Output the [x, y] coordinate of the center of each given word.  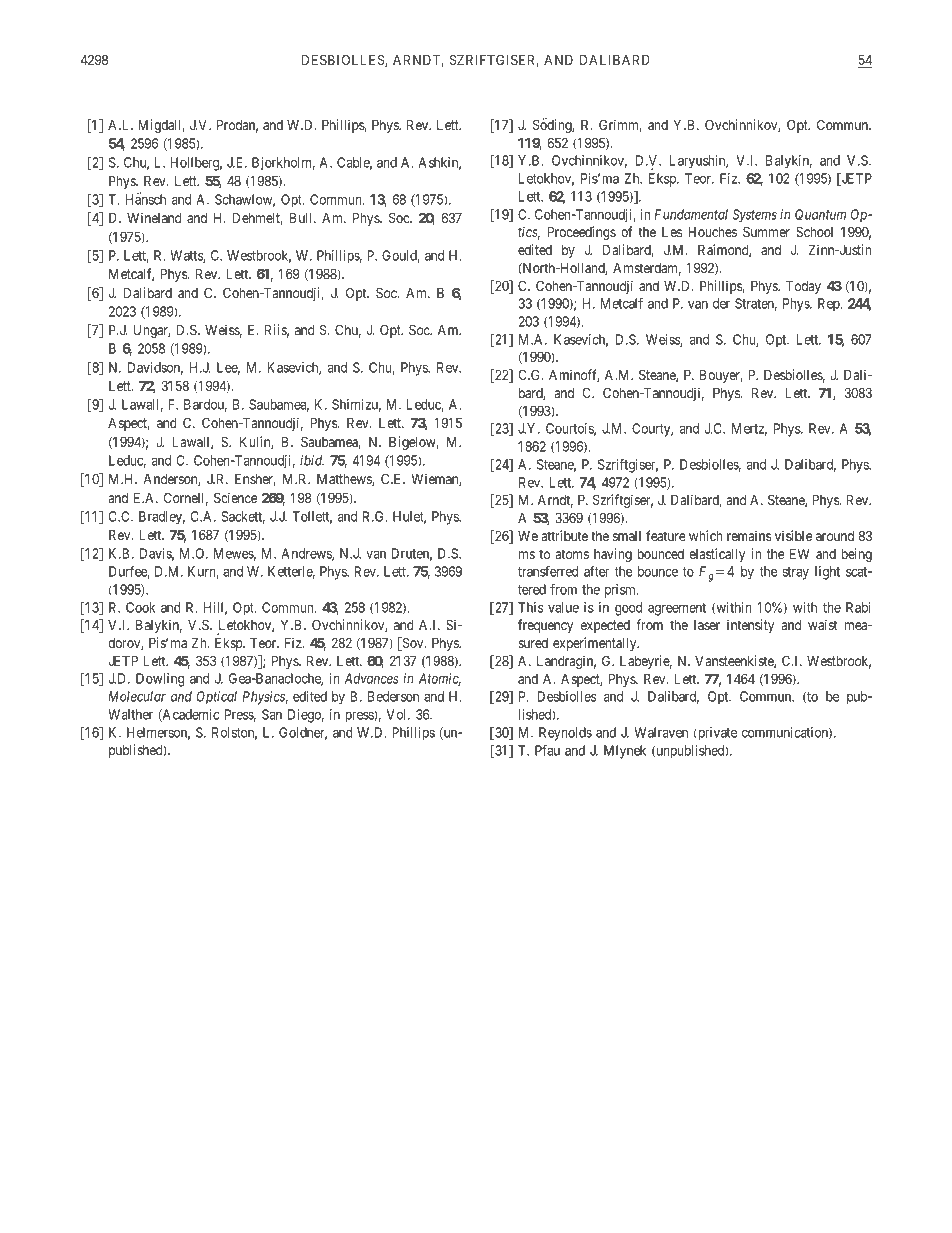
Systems [755, 216]
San [272, 714]
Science [235, 497]
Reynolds [565, 734]
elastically [717, 555]
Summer [766, 231]
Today [803, 287]
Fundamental [691, 214]
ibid [312, 460]
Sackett [243, 517]
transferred [548, 571]
